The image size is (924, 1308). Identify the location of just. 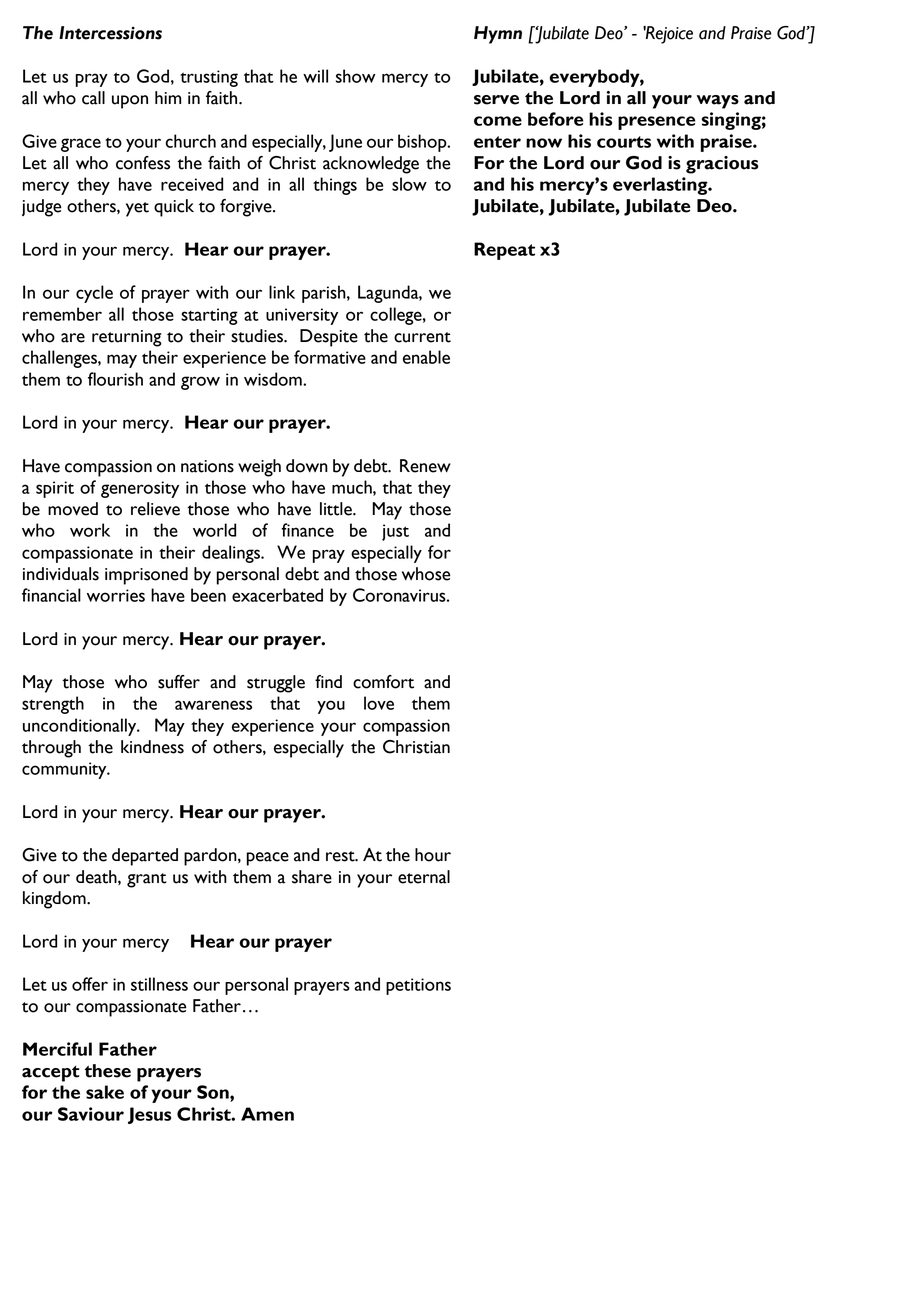
(395, 532).
